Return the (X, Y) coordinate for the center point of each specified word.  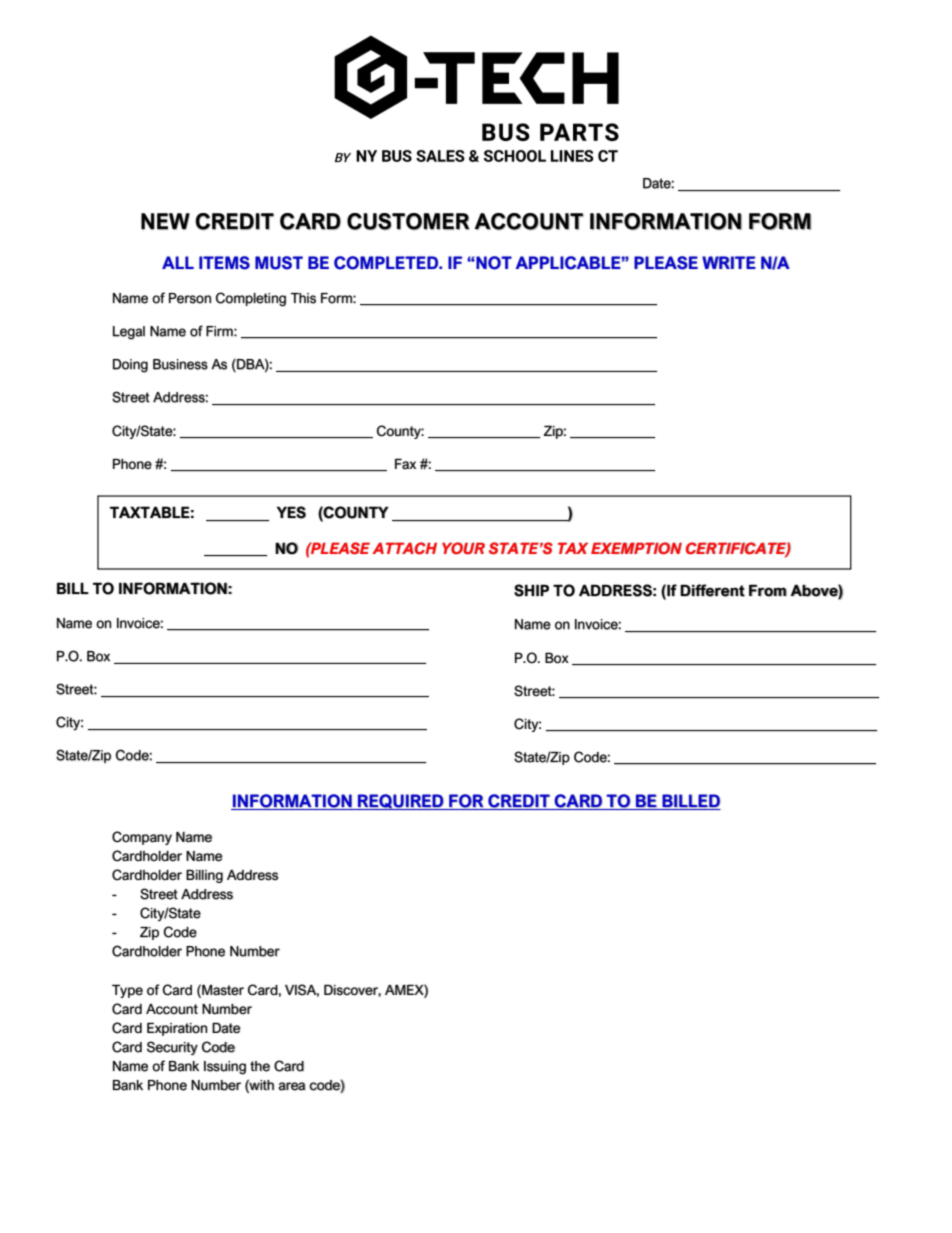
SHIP (531, 590)
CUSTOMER (408, 221)
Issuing (225, 1068)
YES (291, 512)
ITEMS (224, 263)
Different (712, 590)
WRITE (729, 262)
